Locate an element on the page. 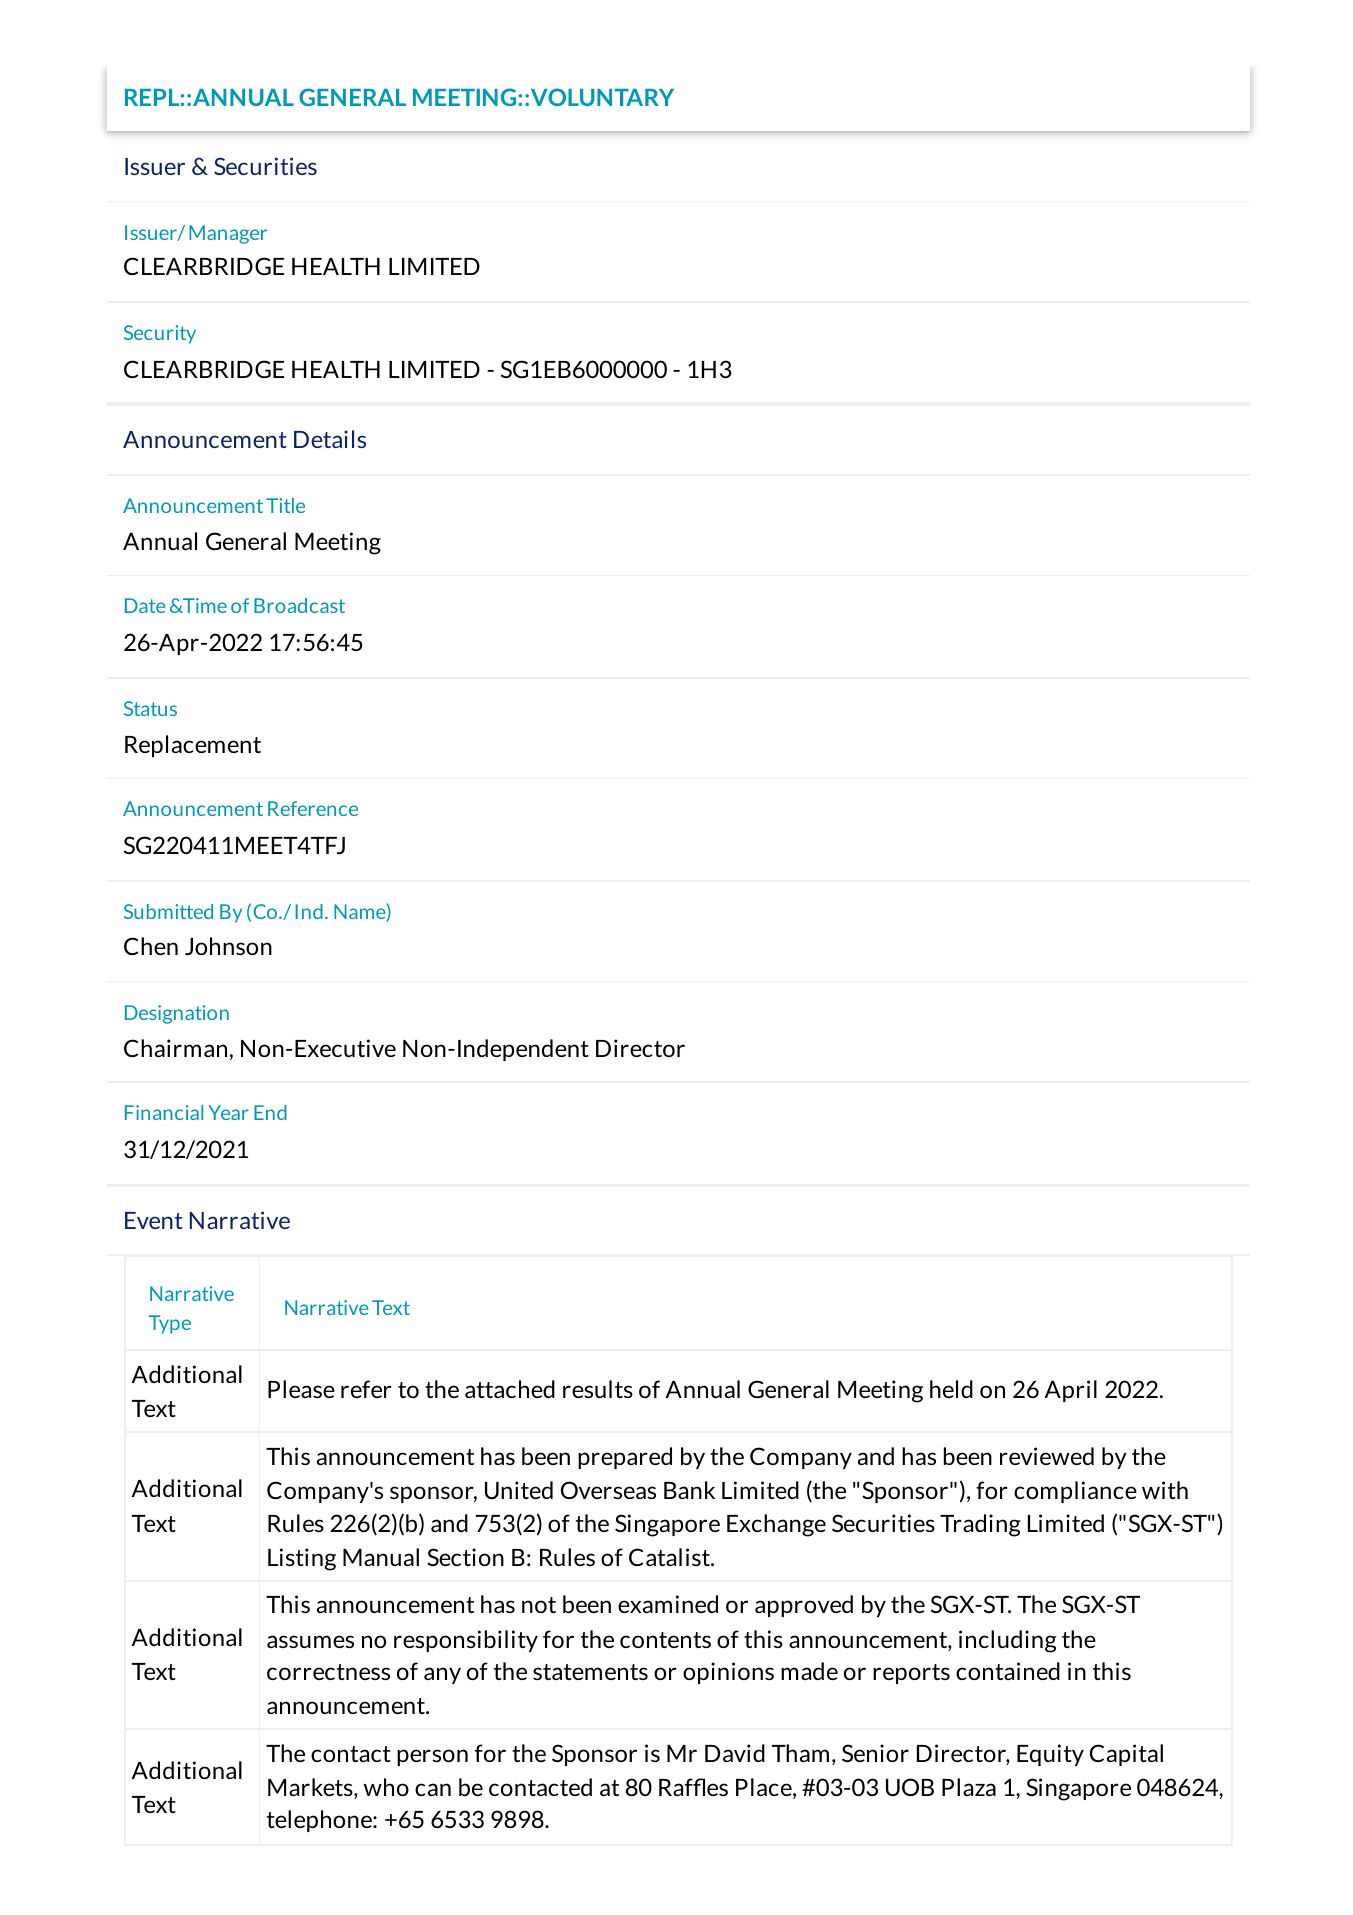 This page has width=1353, height=1915. Details is located at coordinates (330, 439).
